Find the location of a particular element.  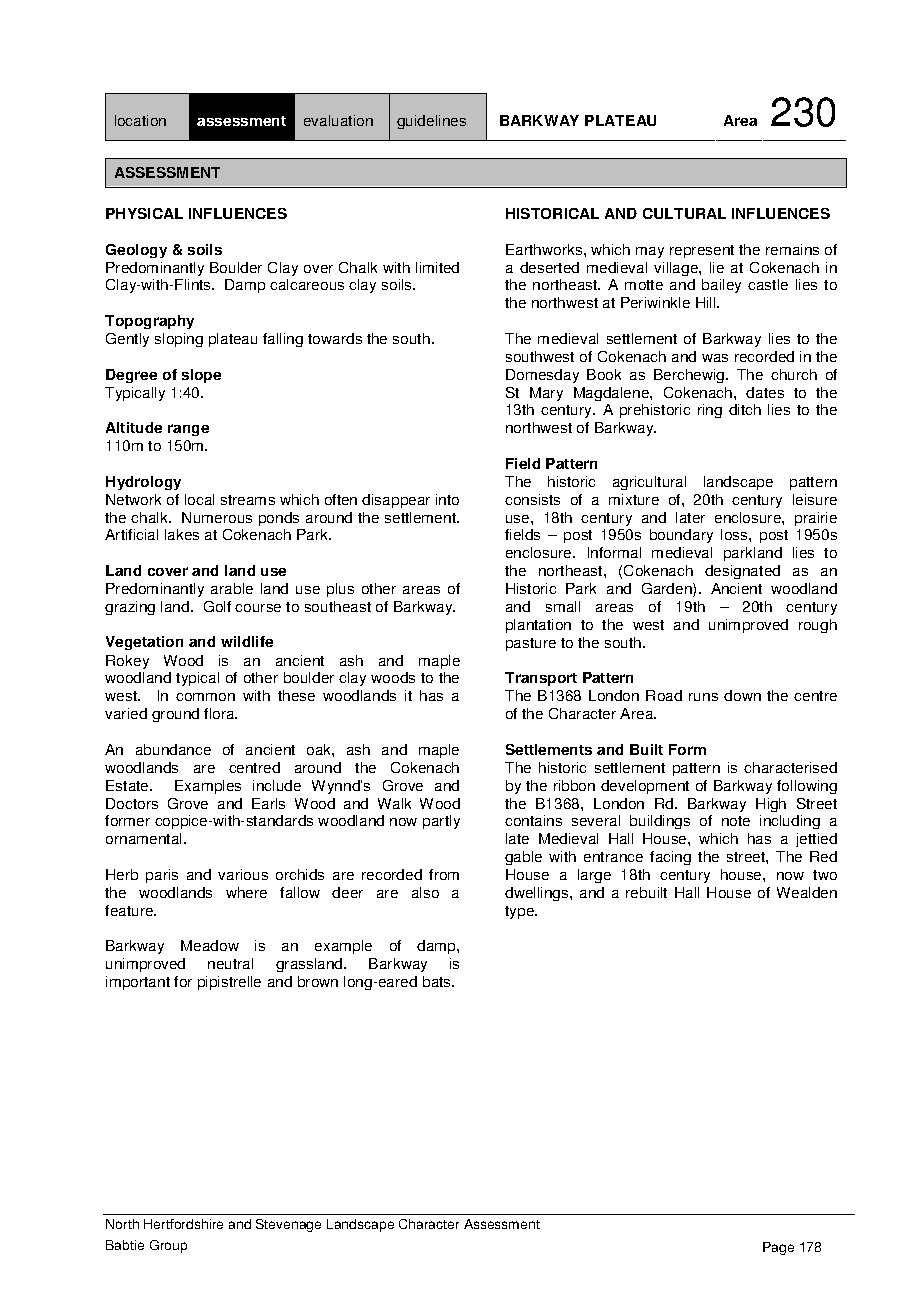

represent is located at coordinates (702, 251).
